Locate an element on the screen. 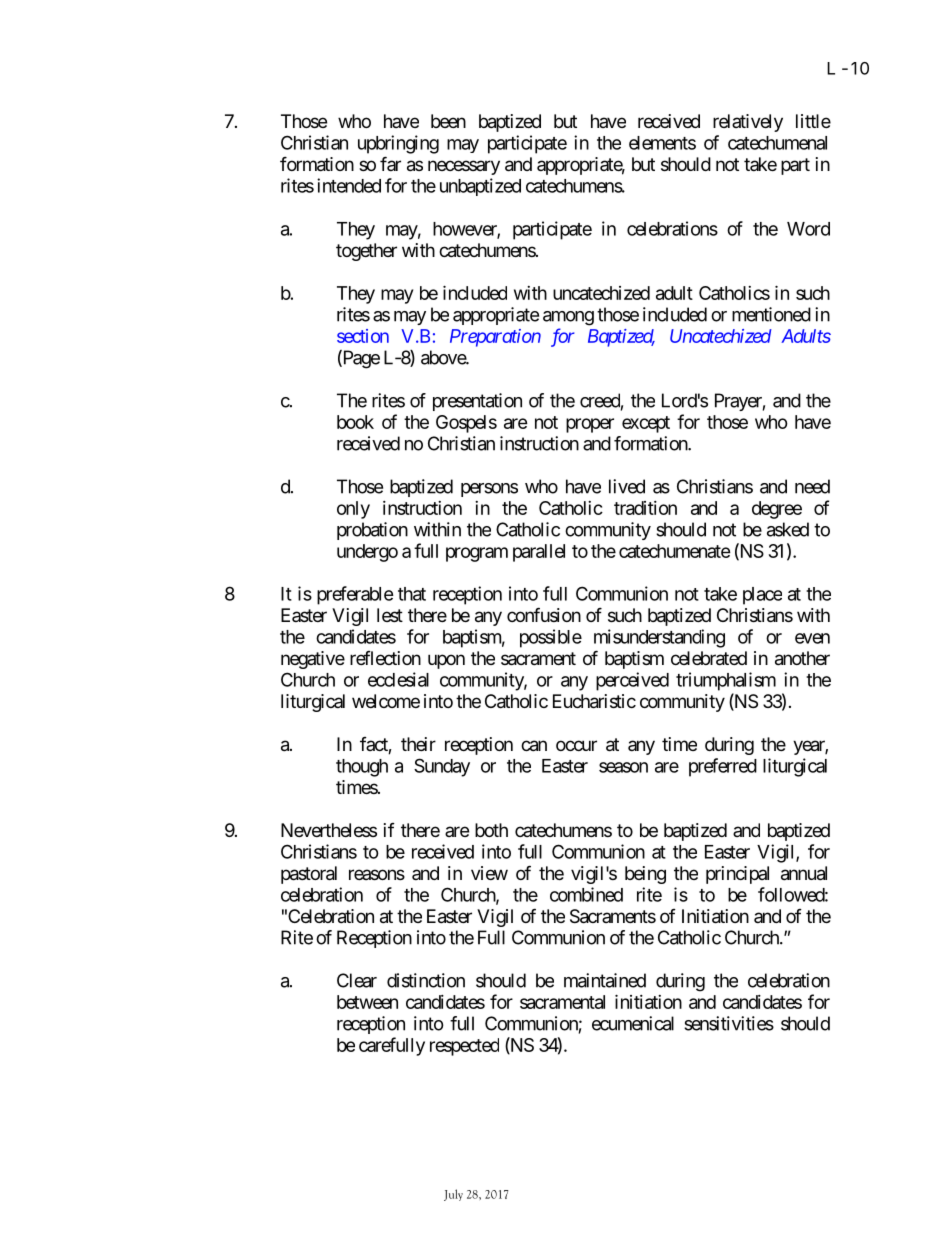 The height and width of the screenshot is (1233, 952). reflection is located at coordinates (385, 658).
